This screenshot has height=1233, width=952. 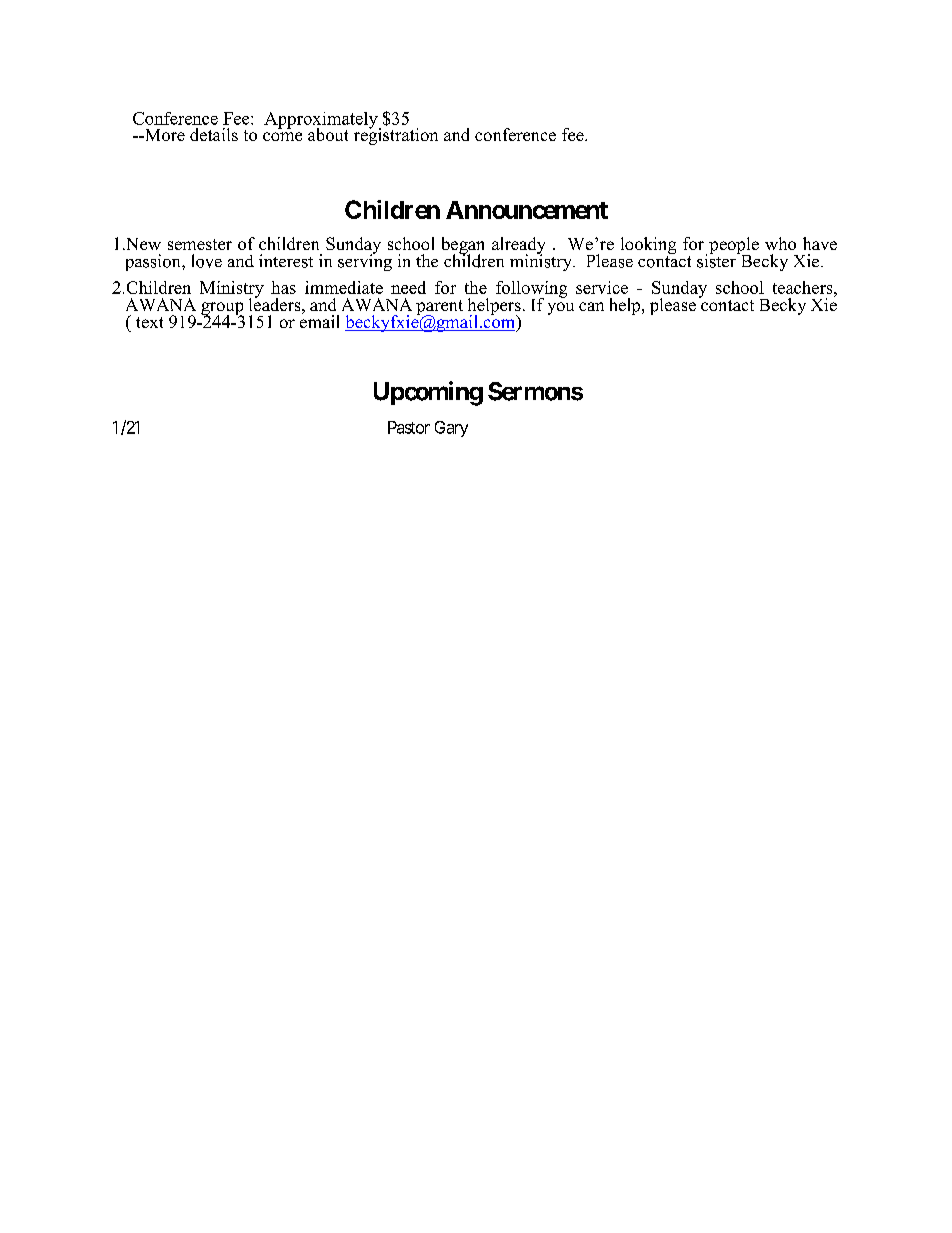 What do you see at coordinates (780, 243) in the screenshot?
I see `who` at bounding box center [780, 243].
